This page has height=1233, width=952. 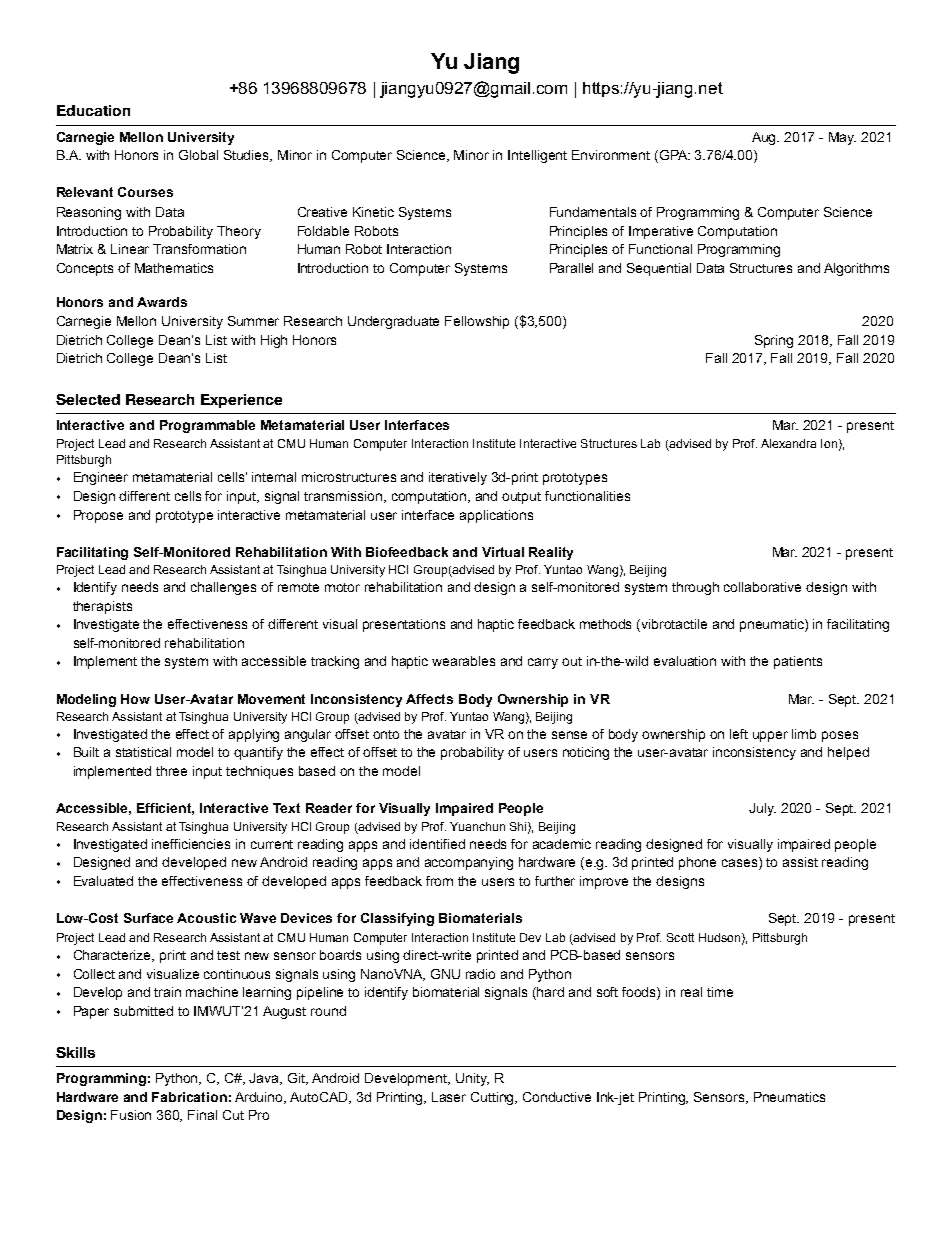 What do you see at coordinates (472, 1079) in the page?
I see `Unity` at bounding box center [472, 1079].
